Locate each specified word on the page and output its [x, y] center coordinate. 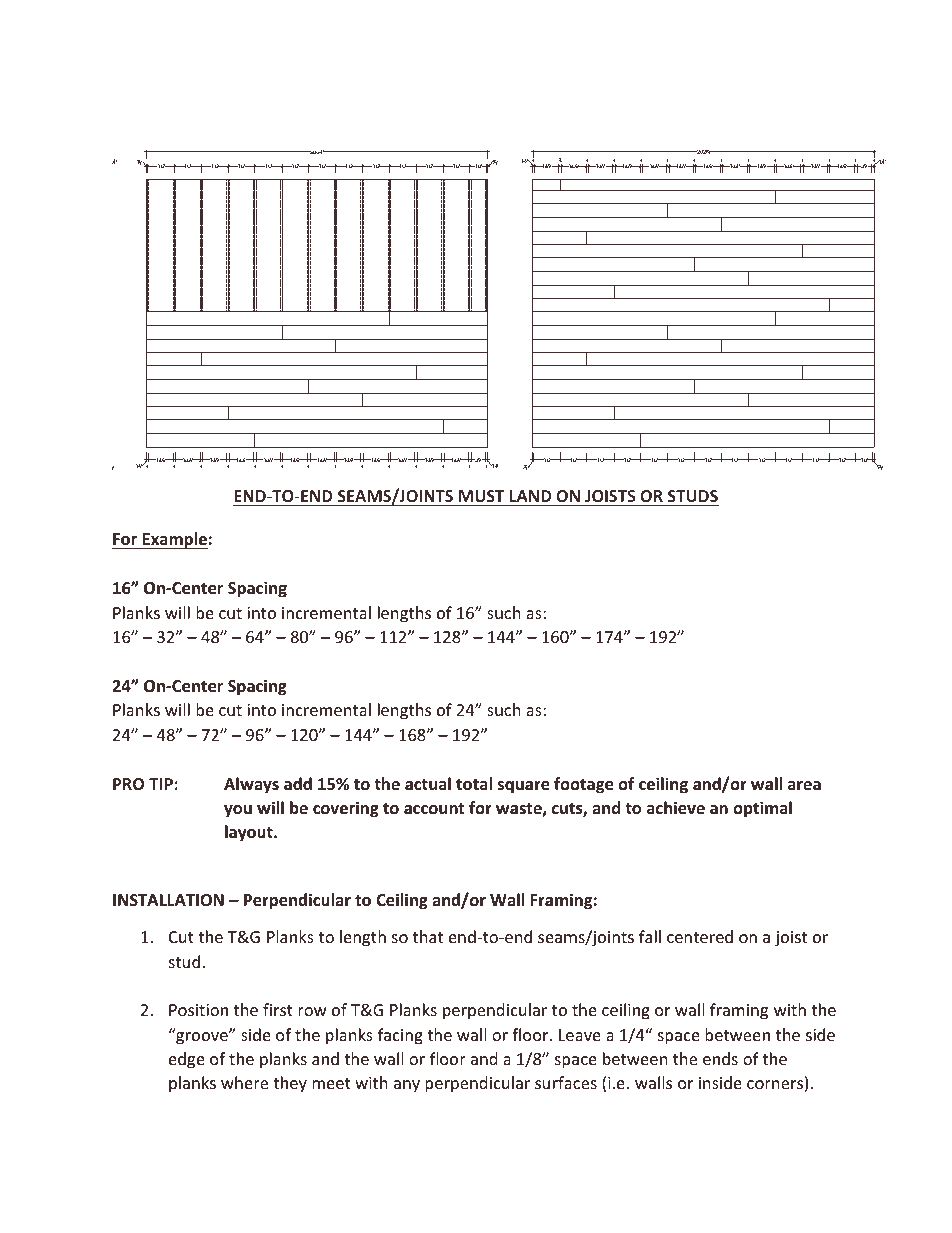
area [804, 785]
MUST [481, 496]
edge [187, 1060]
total [474, 784]
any [407, 1086]
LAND [531, 496]
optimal [762, 809]
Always [251, 785]
